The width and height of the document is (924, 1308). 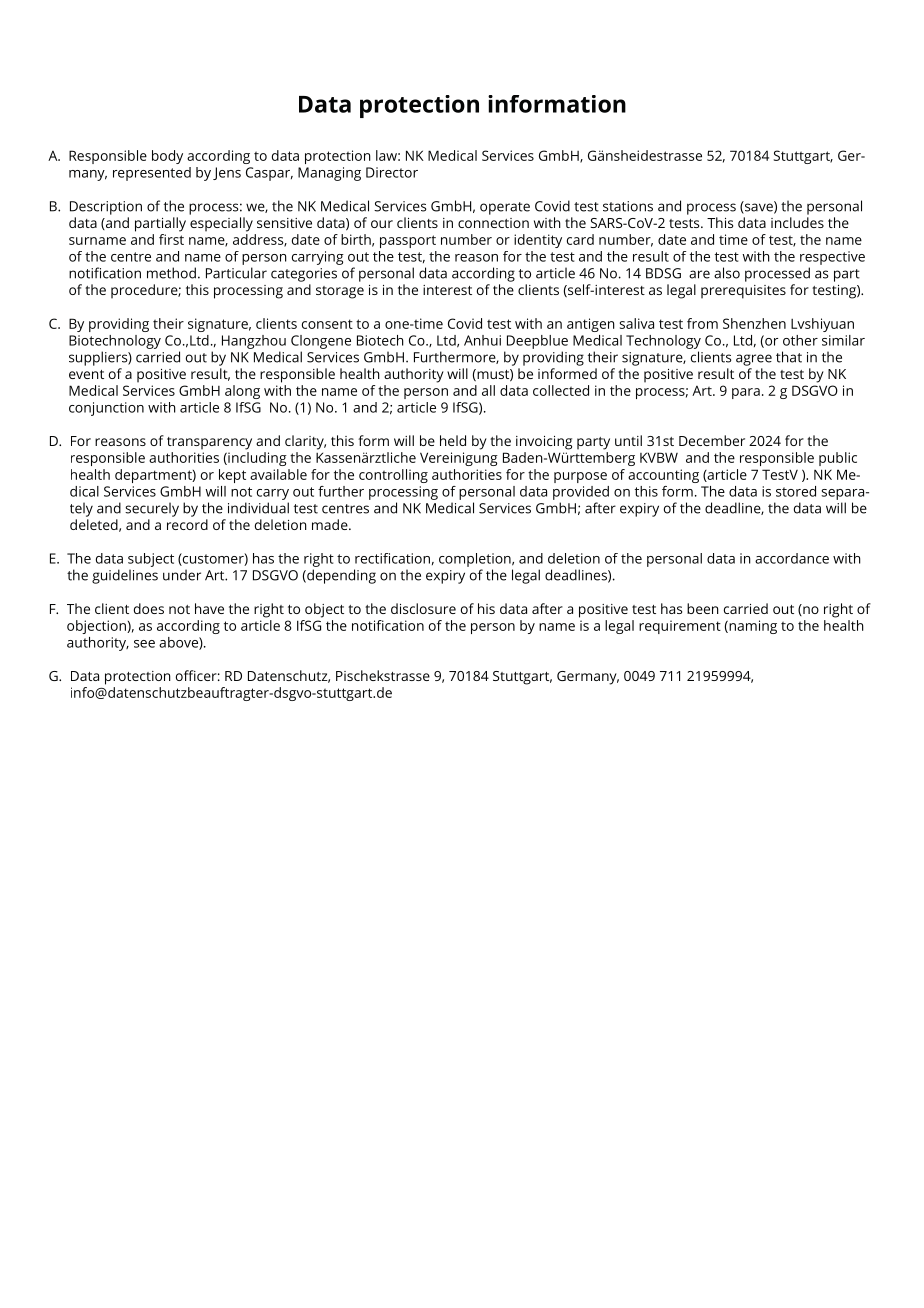 What do you see at coordinates (482, 340) in the document?
I see `Anhui` at bounding box center [482, 340].
